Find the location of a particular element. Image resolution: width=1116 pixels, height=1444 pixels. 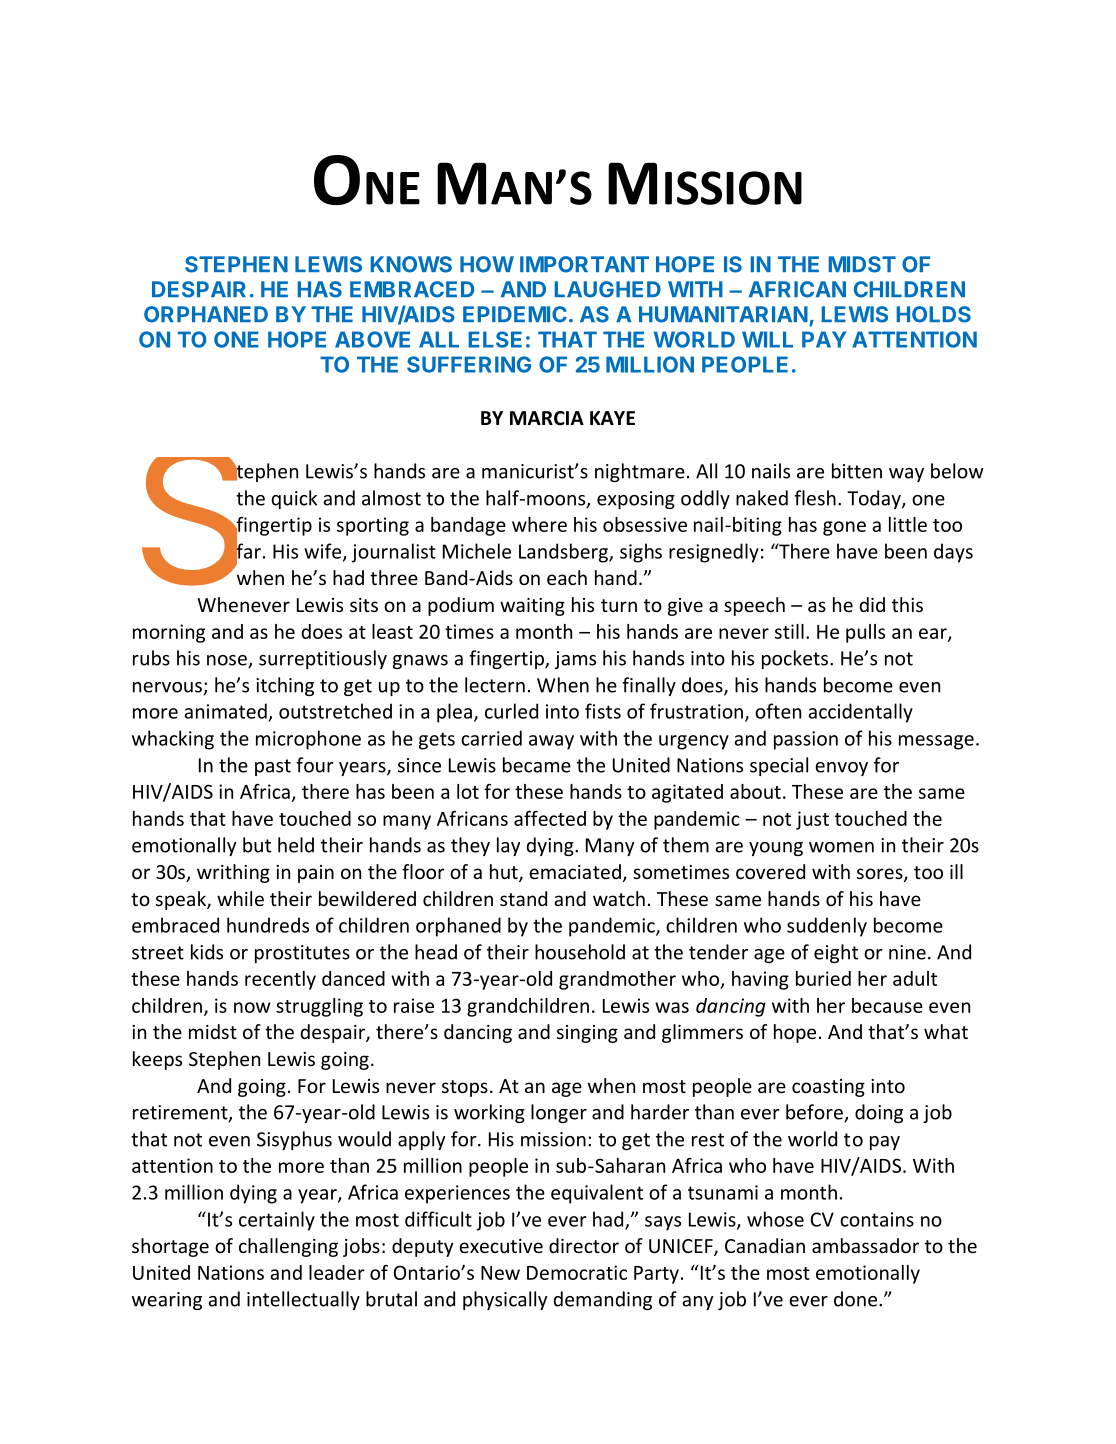

challenging is located at coordinates (288, 1247).
